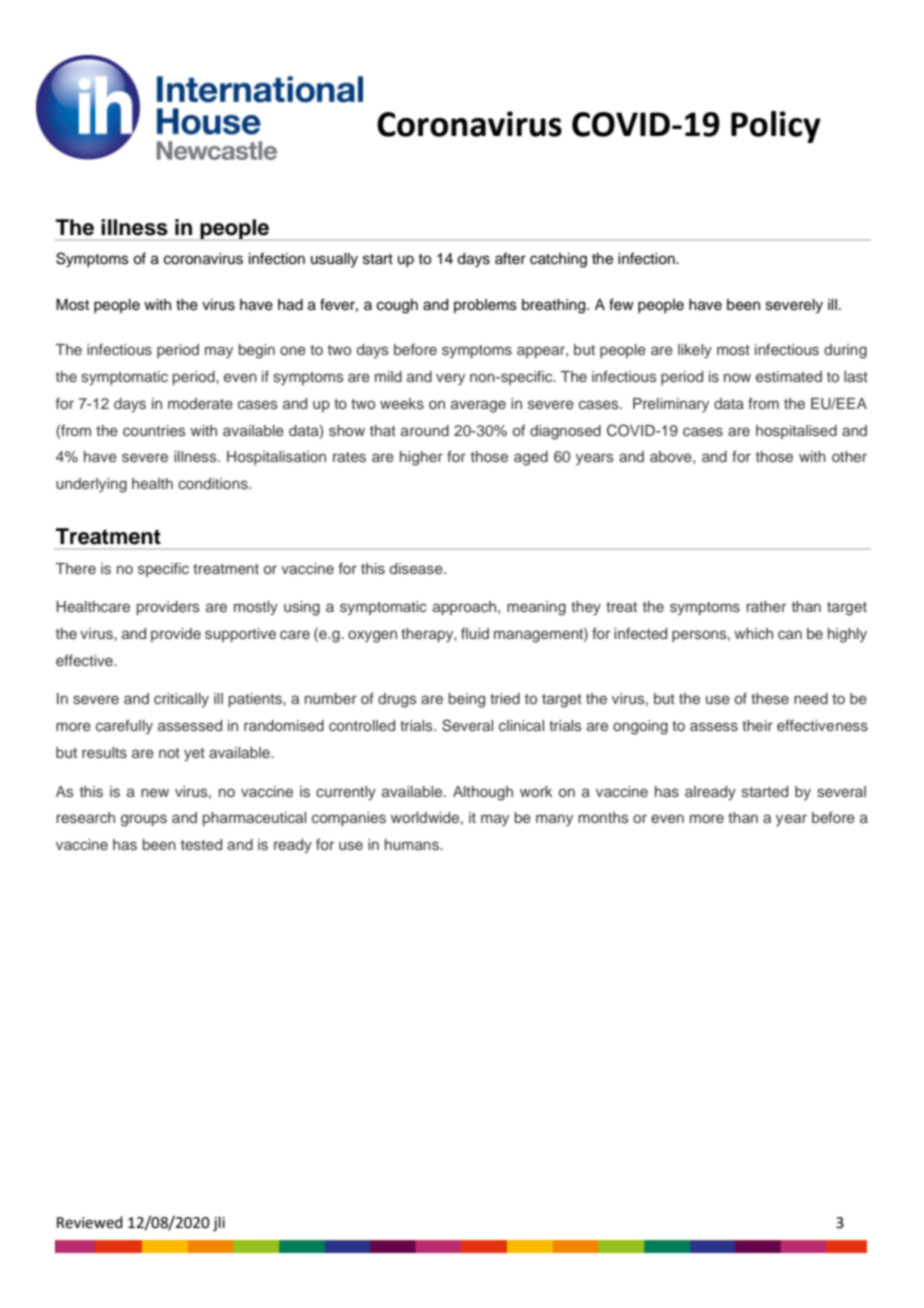 The width and height of the page is (924, 1308). Describe the element at coordinates (467, 700) in the page. I see `being` at that location.
